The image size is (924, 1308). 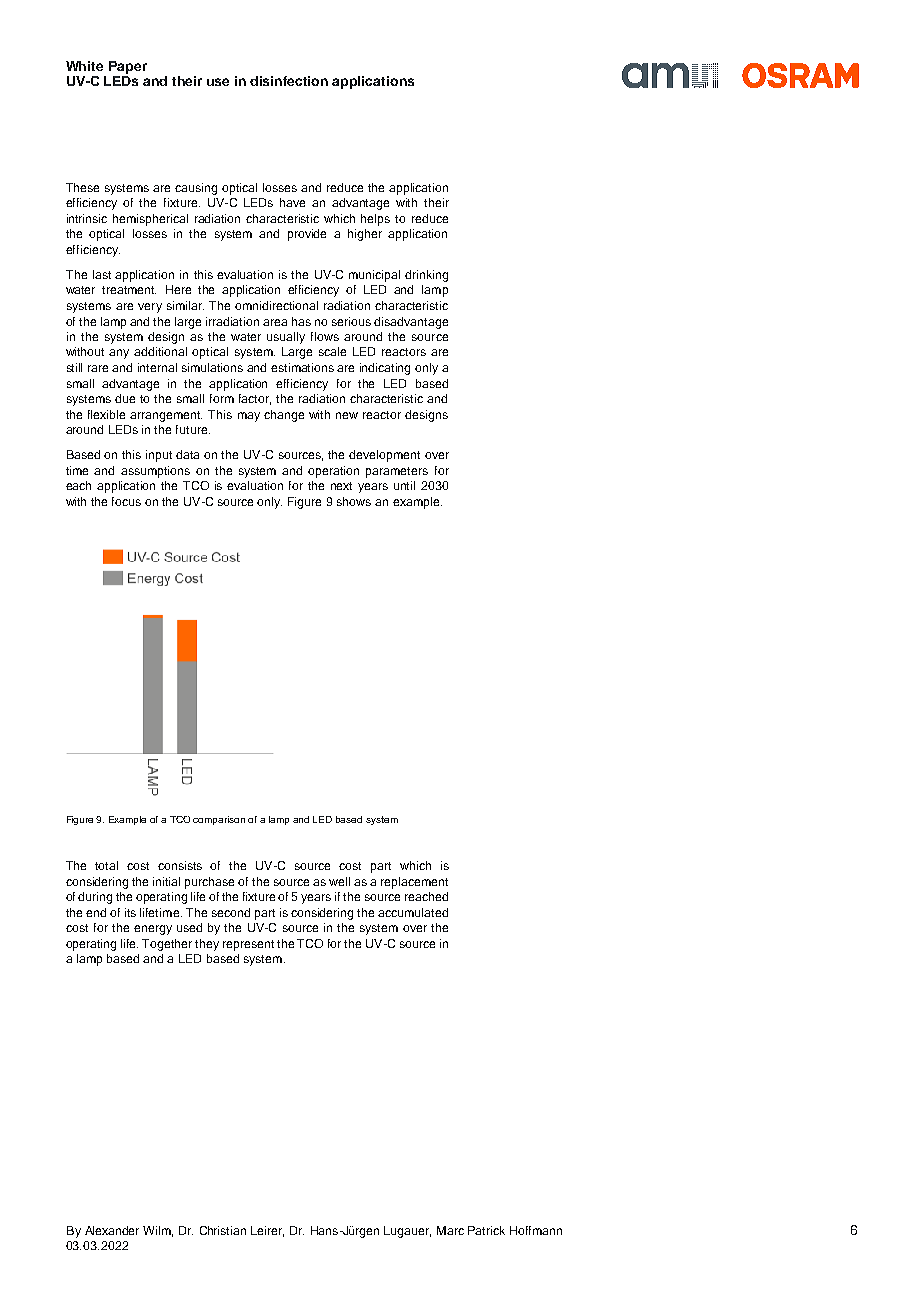 I want to click on until, so click(x=404, y=485).
